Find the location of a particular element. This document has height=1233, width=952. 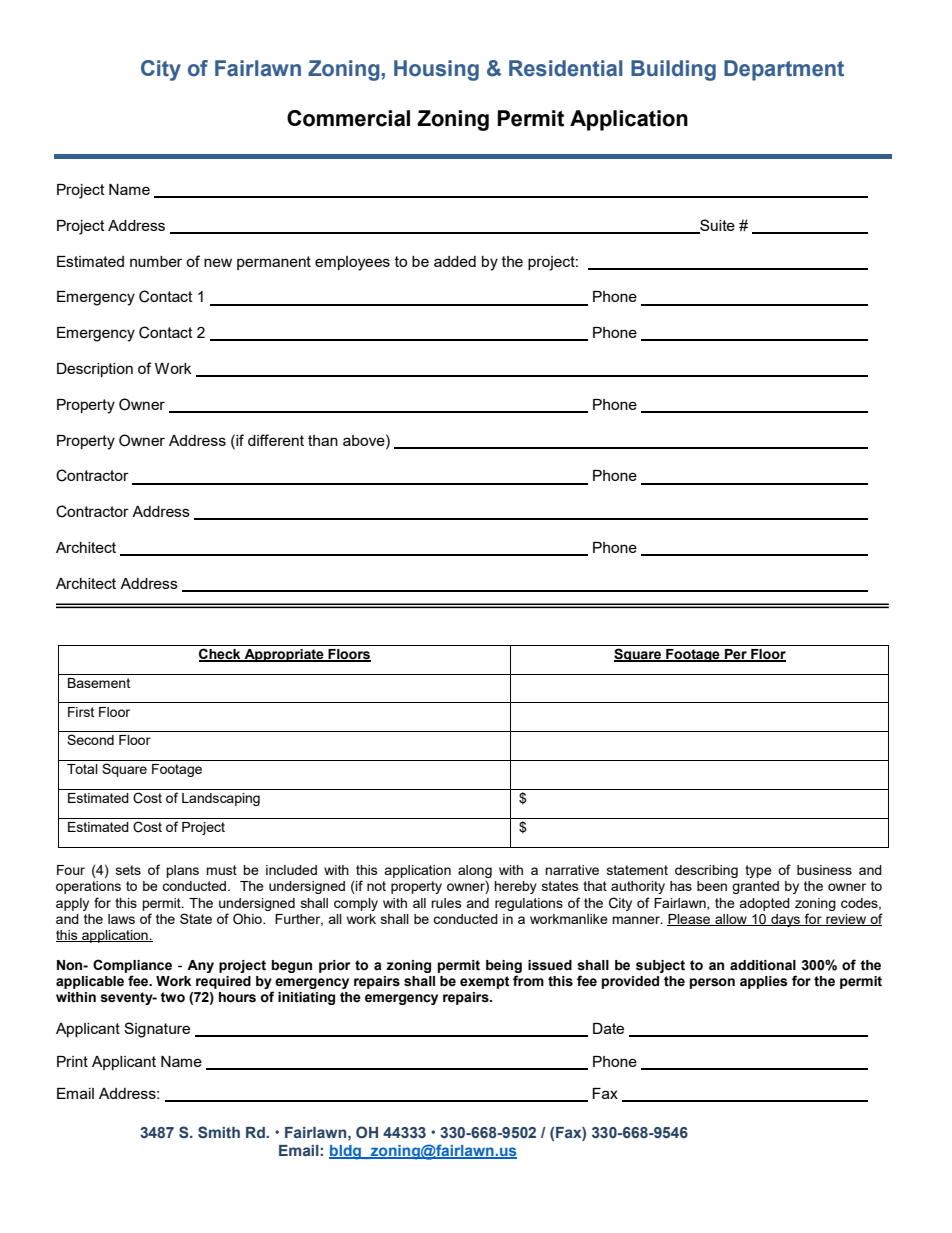

Basement is located at coordinates (99, 683).
